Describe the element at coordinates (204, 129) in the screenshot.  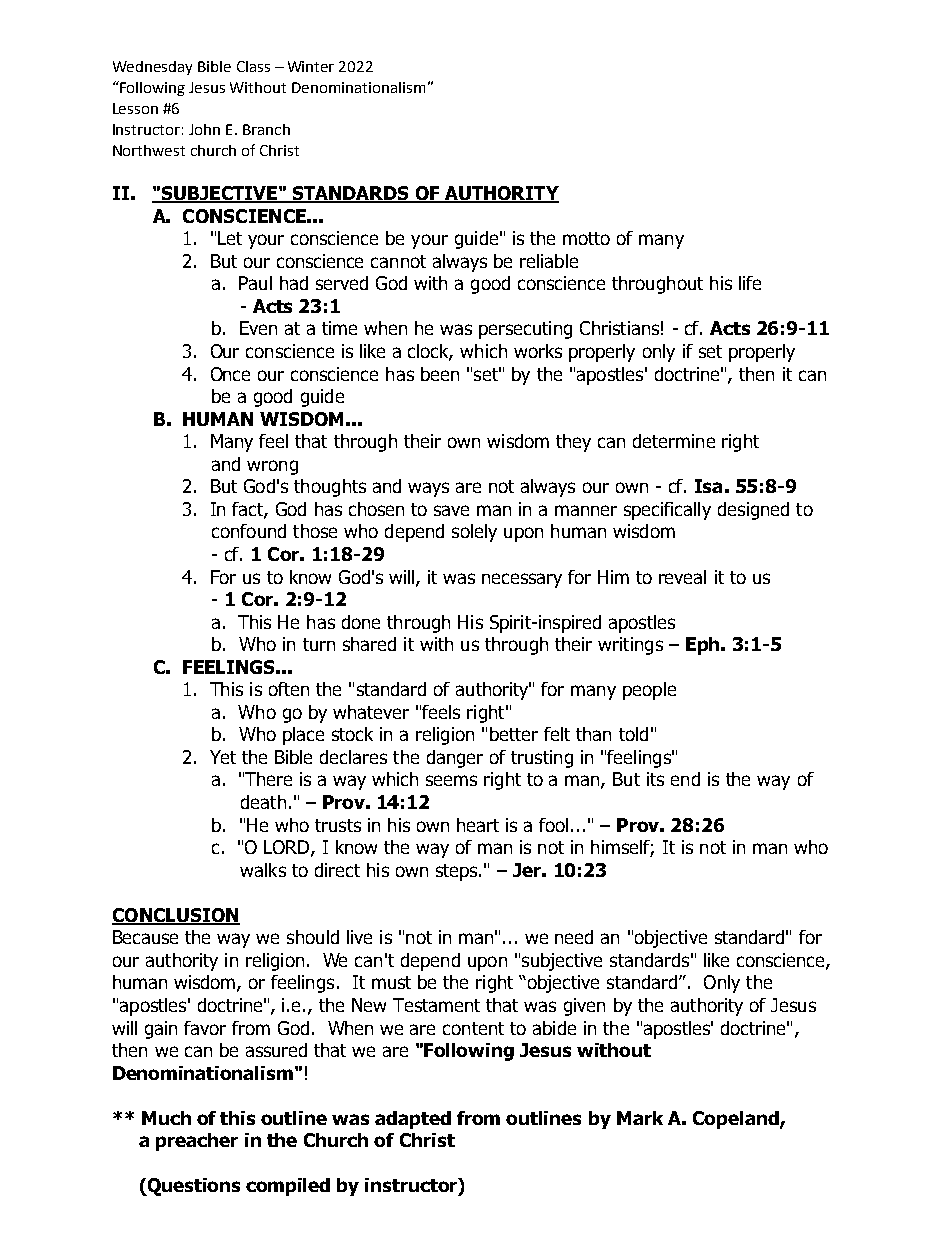
I see `John` at that location.
